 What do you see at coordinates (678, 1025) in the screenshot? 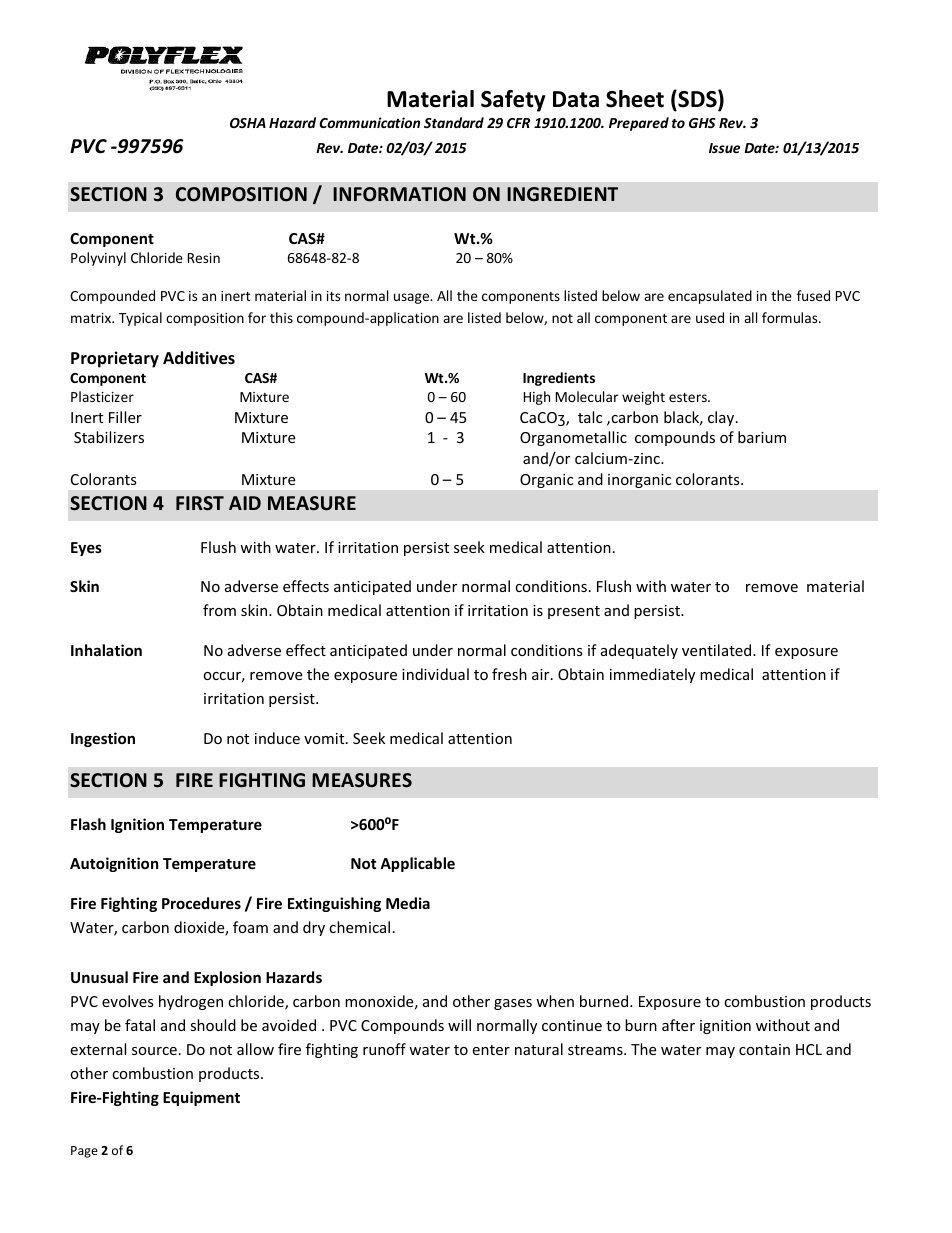
I see `after` at bounding box center [678, 1025].
